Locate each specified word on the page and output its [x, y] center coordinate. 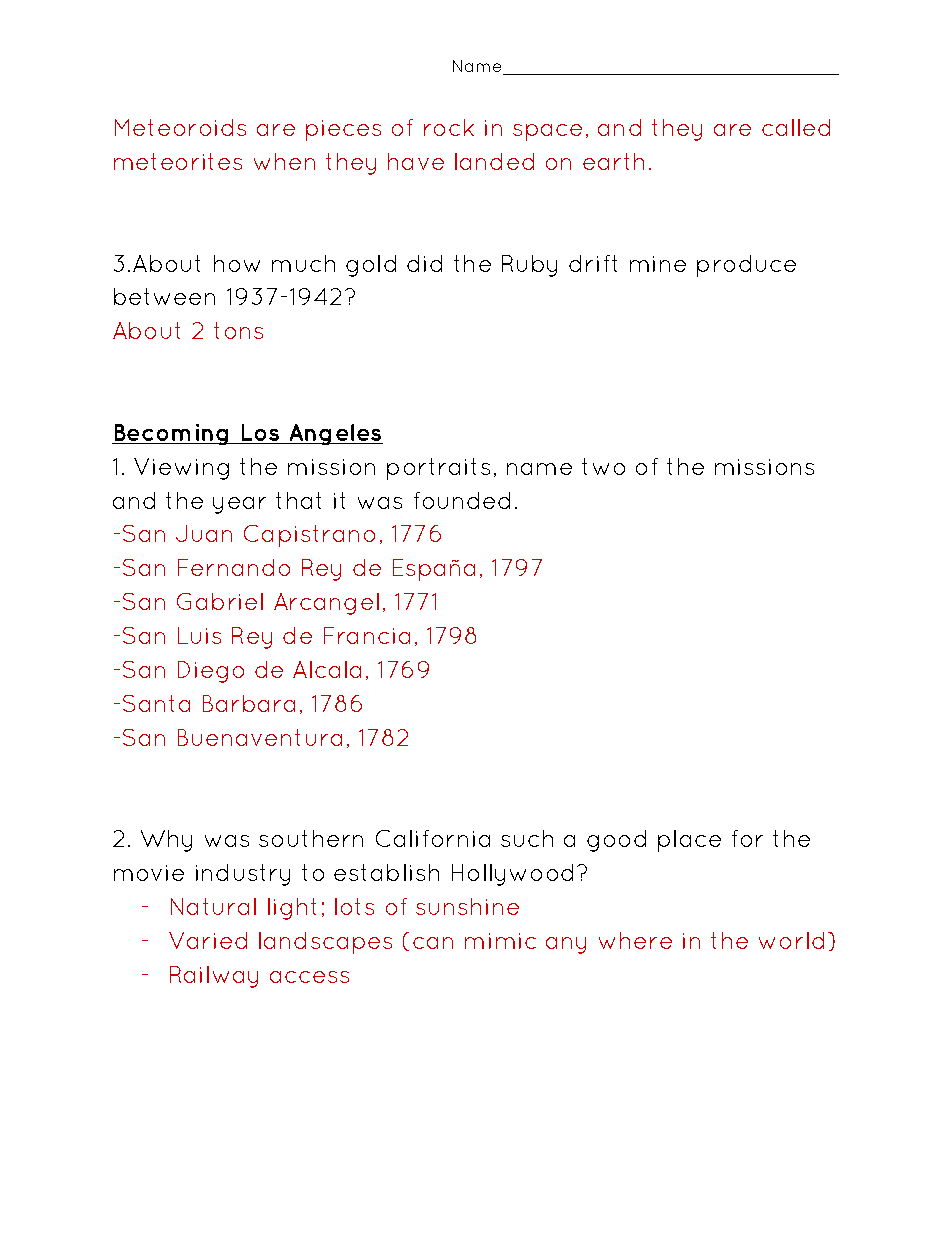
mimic [500, 941]
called [796, 127]
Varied [208, 940]
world [791, 940]
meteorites [178, 161]
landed [494, 161]
